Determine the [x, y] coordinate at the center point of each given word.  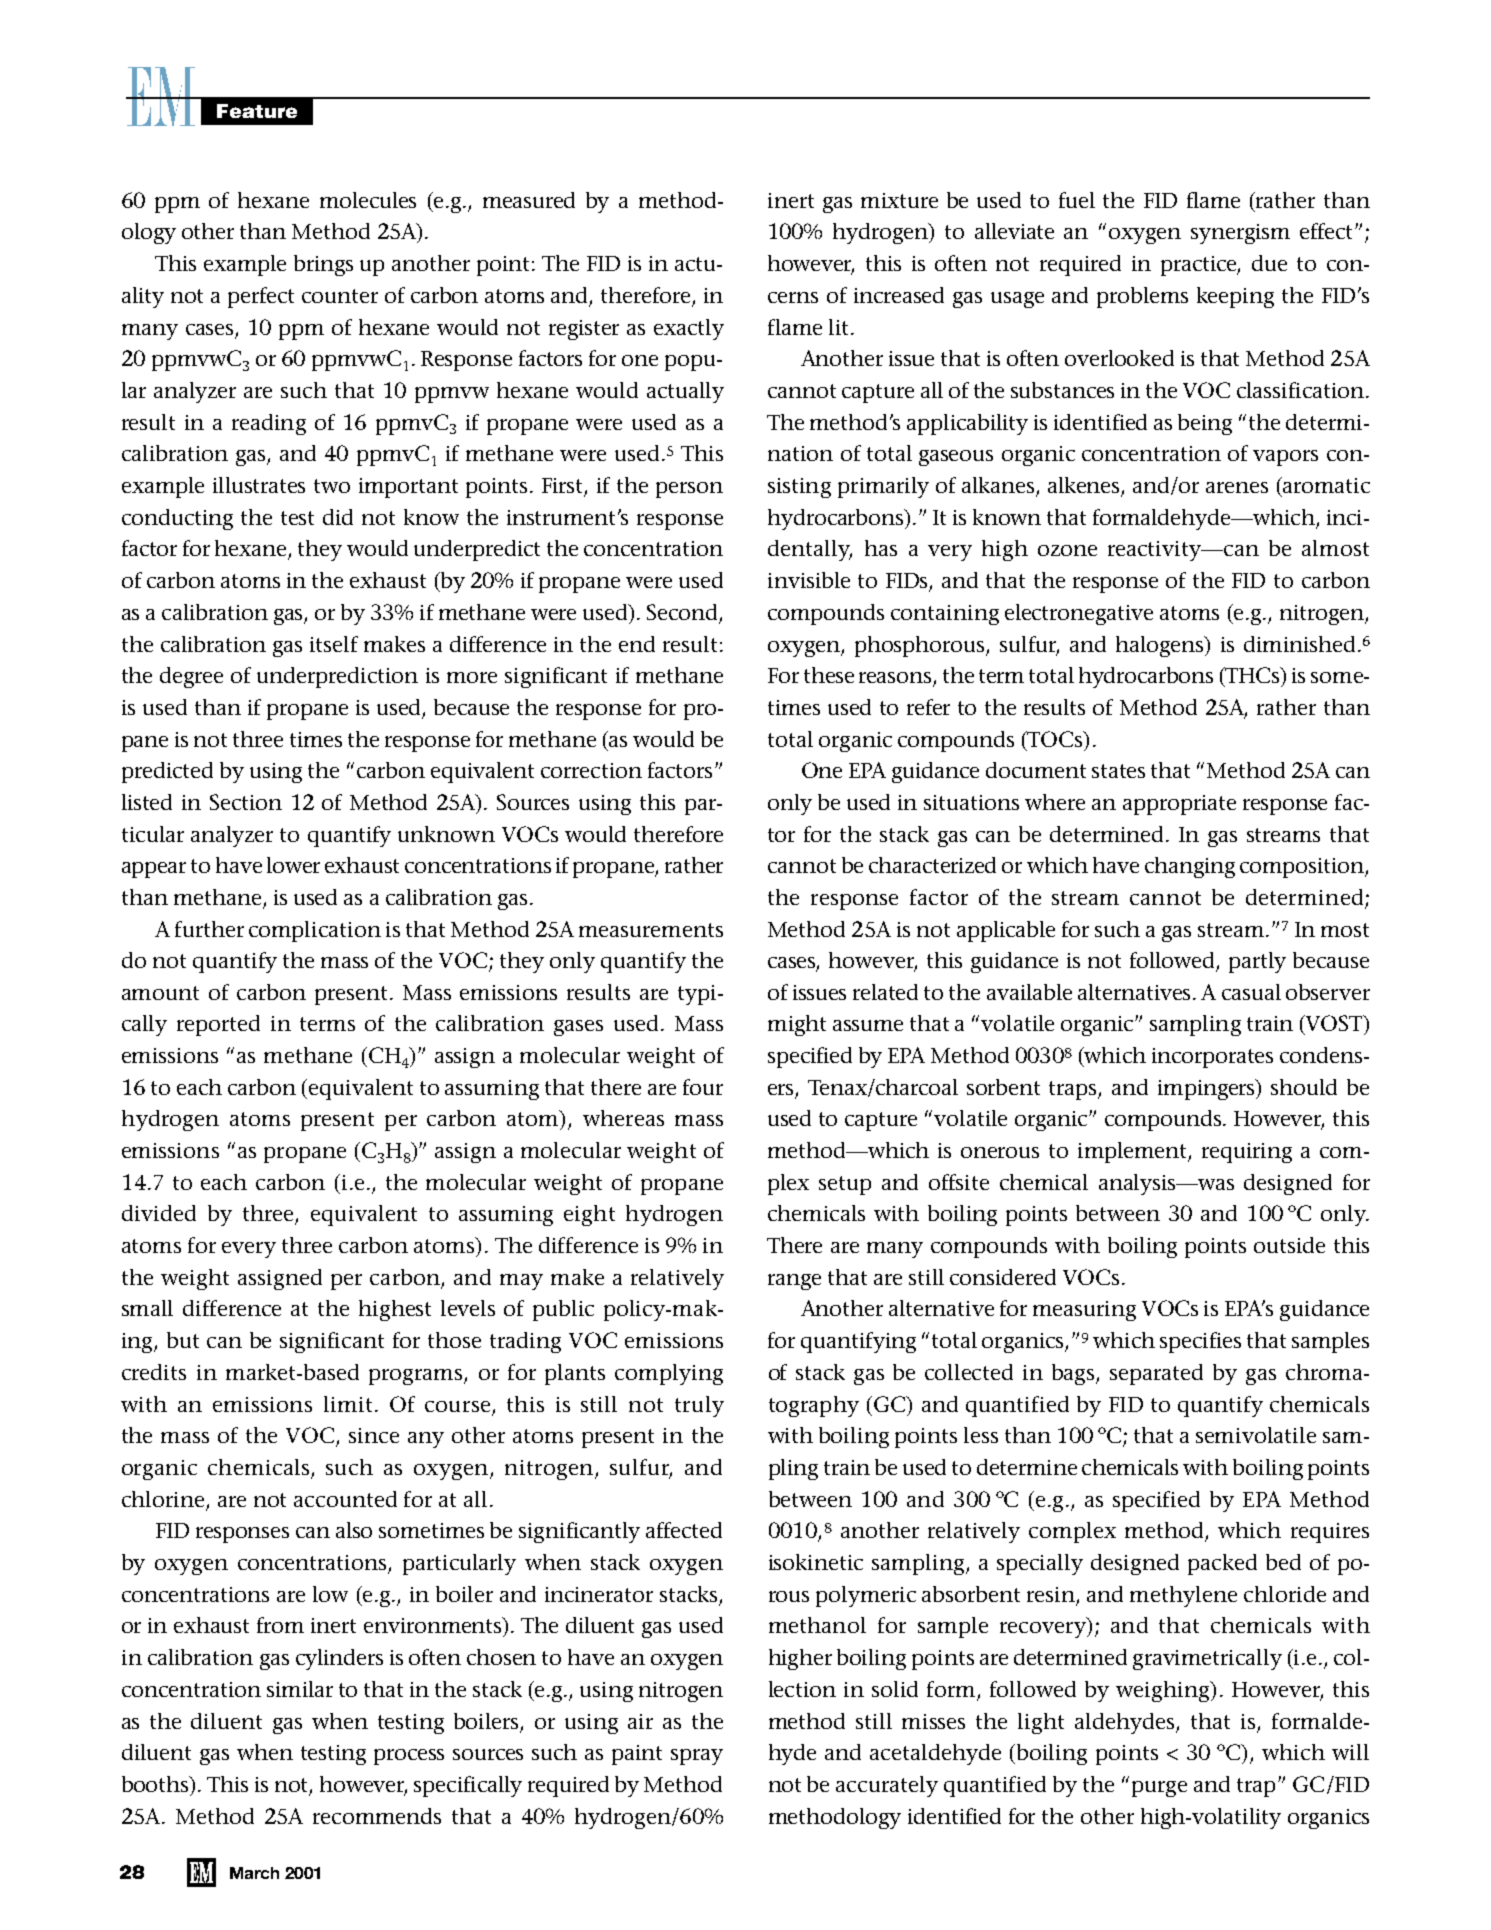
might [797, 1025]
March [254, 1873]
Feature [257, 111]
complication [315, 931]
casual [1251, 992]
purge [1159, 1789]
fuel [1077, 200]
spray [697, 1757]
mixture [899, 200]
